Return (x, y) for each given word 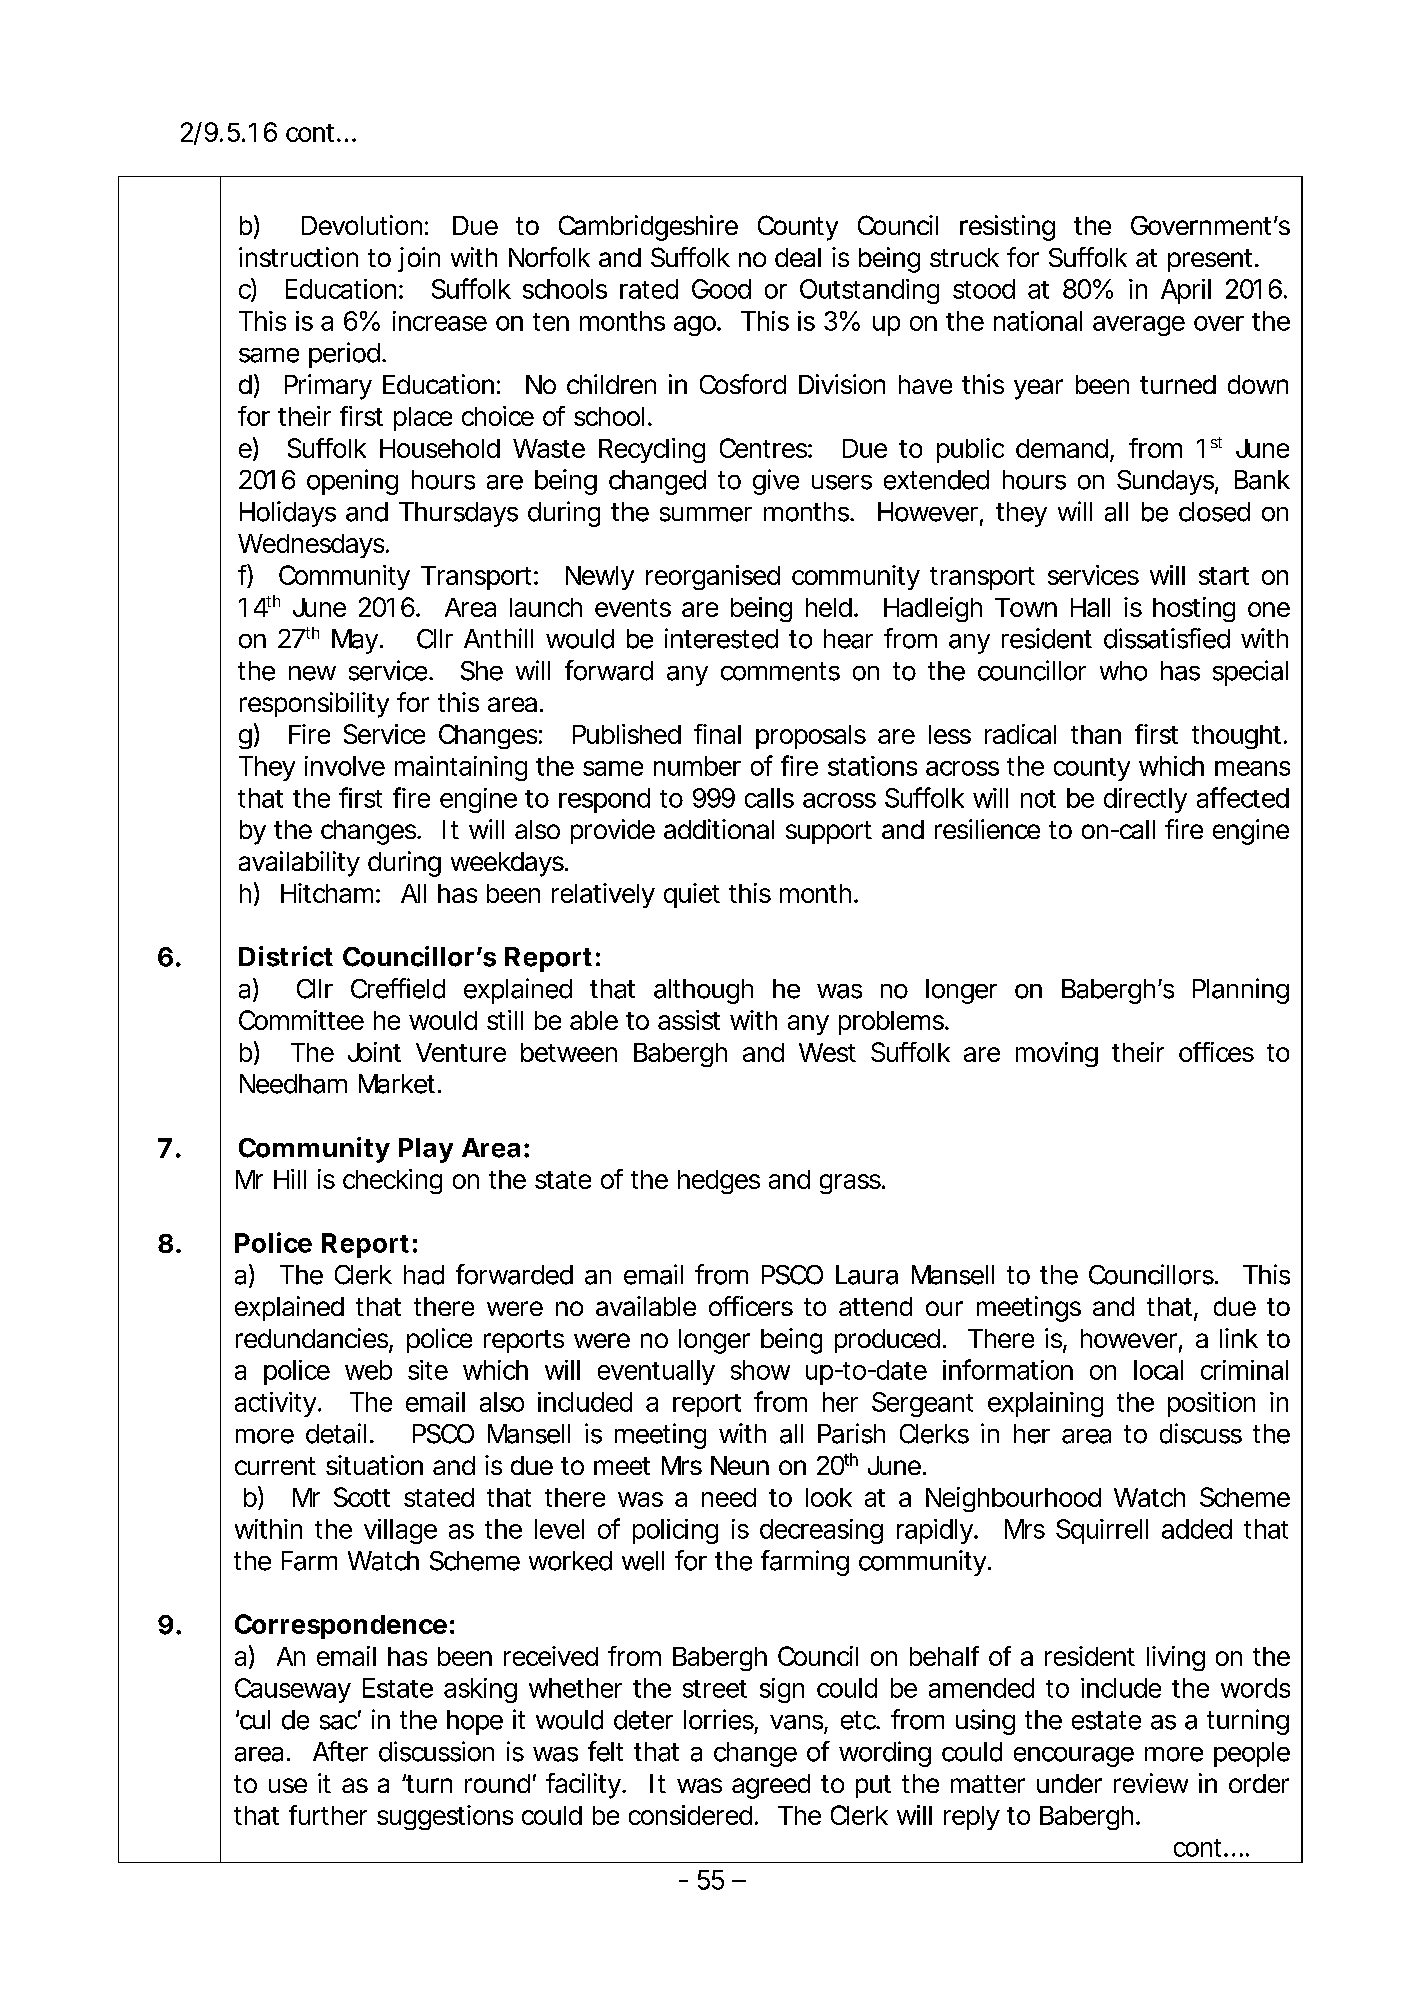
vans (796, 1722)
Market (397, 1084)
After (340, 1751)
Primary (328, 387)
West (827, 1052)
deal (798, 257)
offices (1216, 1052)
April (1186, 291)
